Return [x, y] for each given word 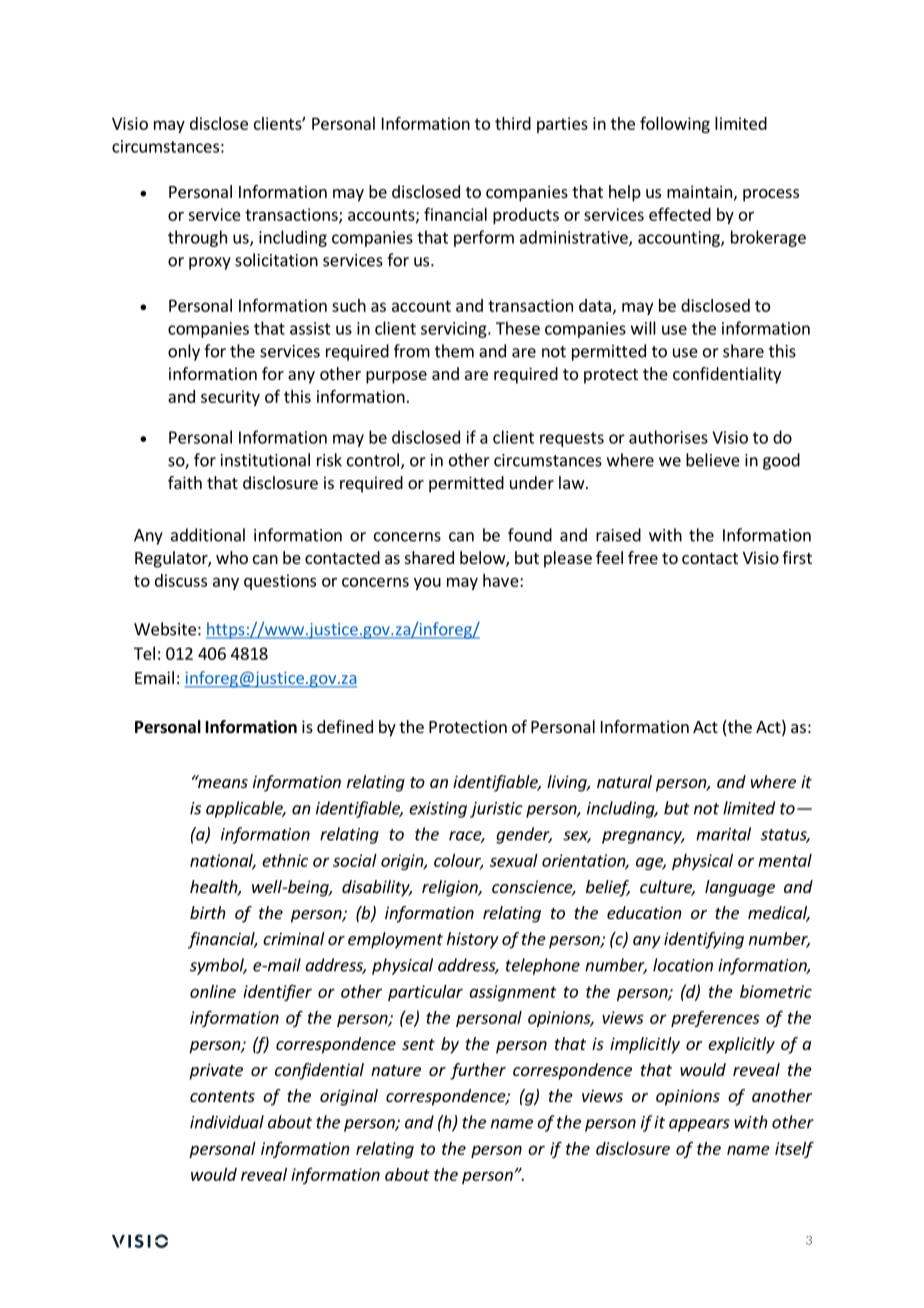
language [740, 888]
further [478, 1071]
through [197, 238]
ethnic [285, 860]
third [513, 123]
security [230, 398]
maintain [699, 191]
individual [227, 1122]
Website [165, 629]
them [454, 351]
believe [713, 460]
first [797, 557]
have [502, 580]
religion [451, 888]
